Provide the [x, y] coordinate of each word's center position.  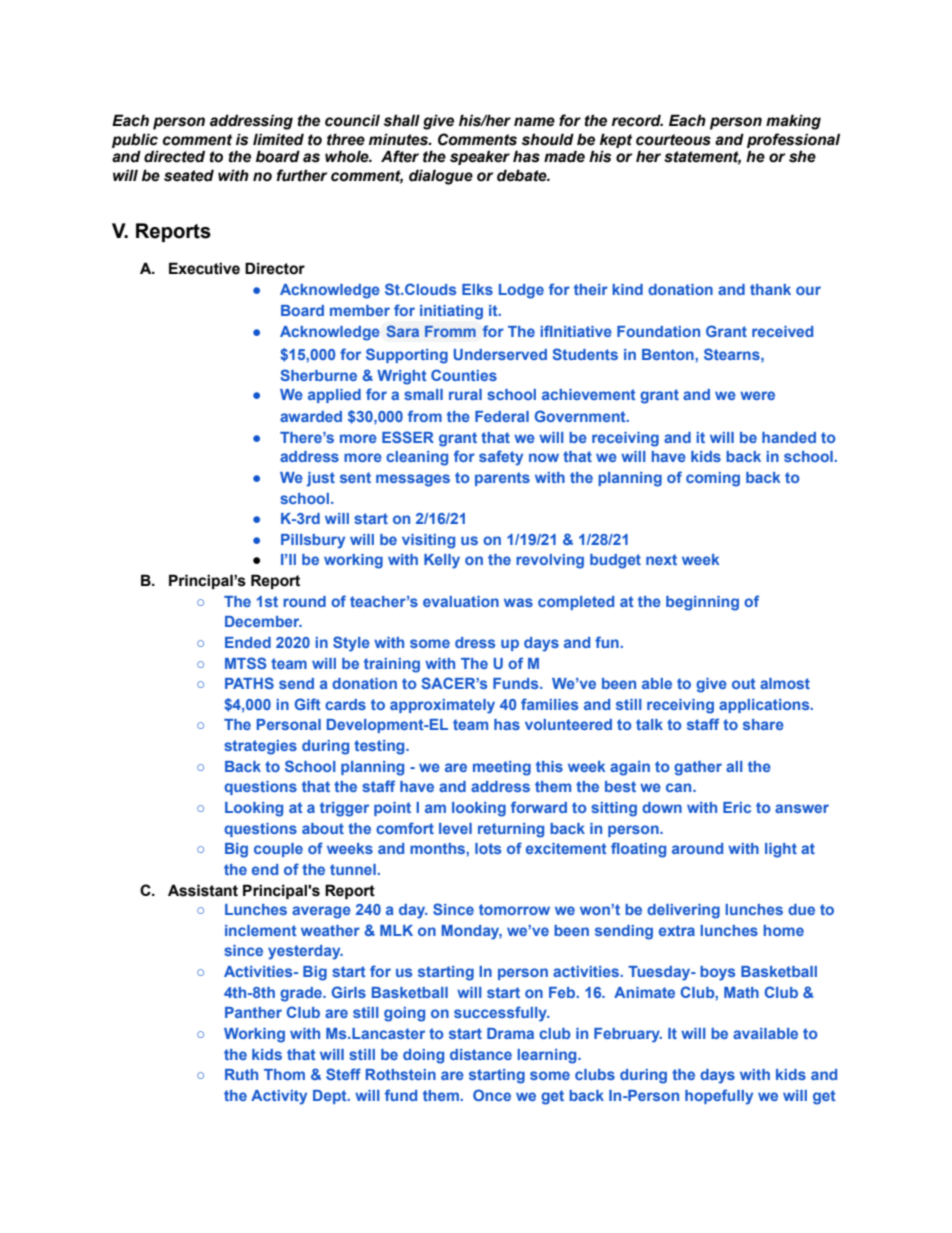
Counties [464, 375]
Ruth [241, 1074]
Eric [737, 807]
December [263, 621]
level [455, 828]
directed [174, 156]
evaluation [461, 601]
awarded [311, 416]
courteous [673, 140]
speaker [480, 157]
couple [278, 850]
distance [481, 1054]
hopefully [719, 1097]
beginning [702, 603]
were [757, 395]
